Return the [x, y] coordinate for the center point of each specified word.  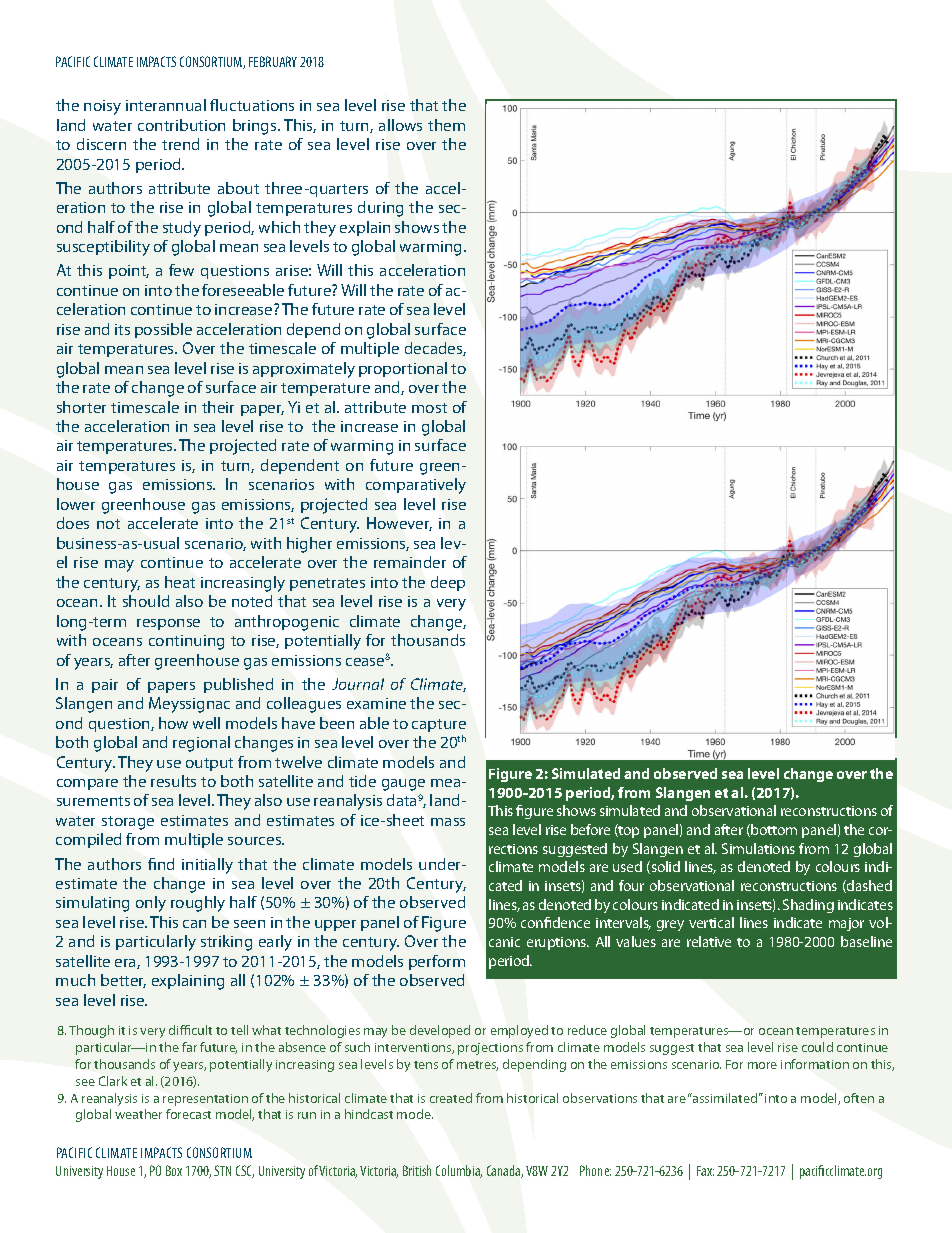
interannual [166, 105]
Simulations [758, 848]
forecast [188, 1114]
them [446, 125]
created [451, 1098]
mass [448, 822]
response [168, 624]
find [161, 864]
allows [400, 125]
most [429, 408]
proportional [403, 369]
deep [448, 583]
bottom [773, 830]
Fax [705, 1171]
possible [163, 330]
